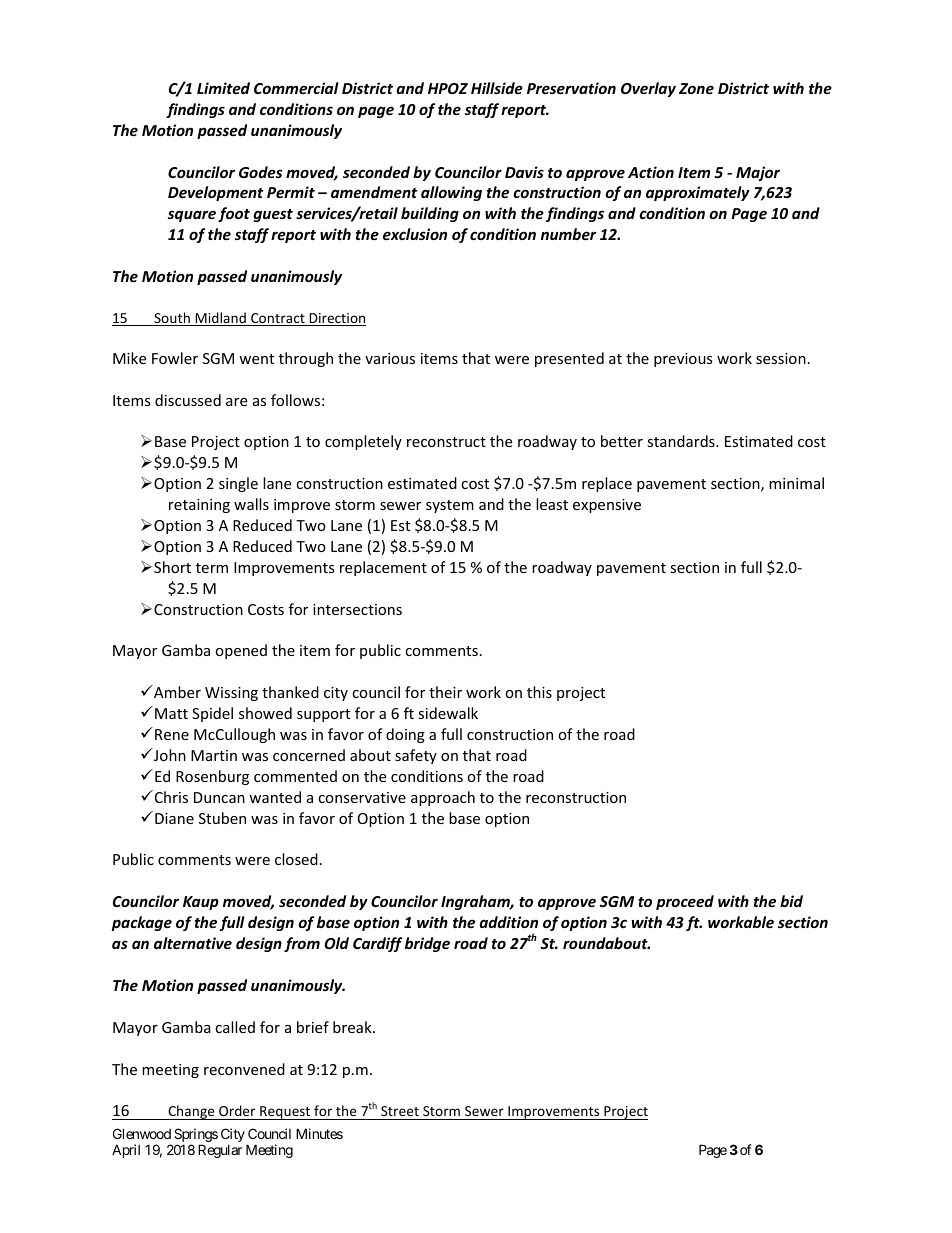 This document has width=952, height=1233. What do you see at coordinates (685, 902) in the document?
I see `proceed` at bounding box center [685, 902].
